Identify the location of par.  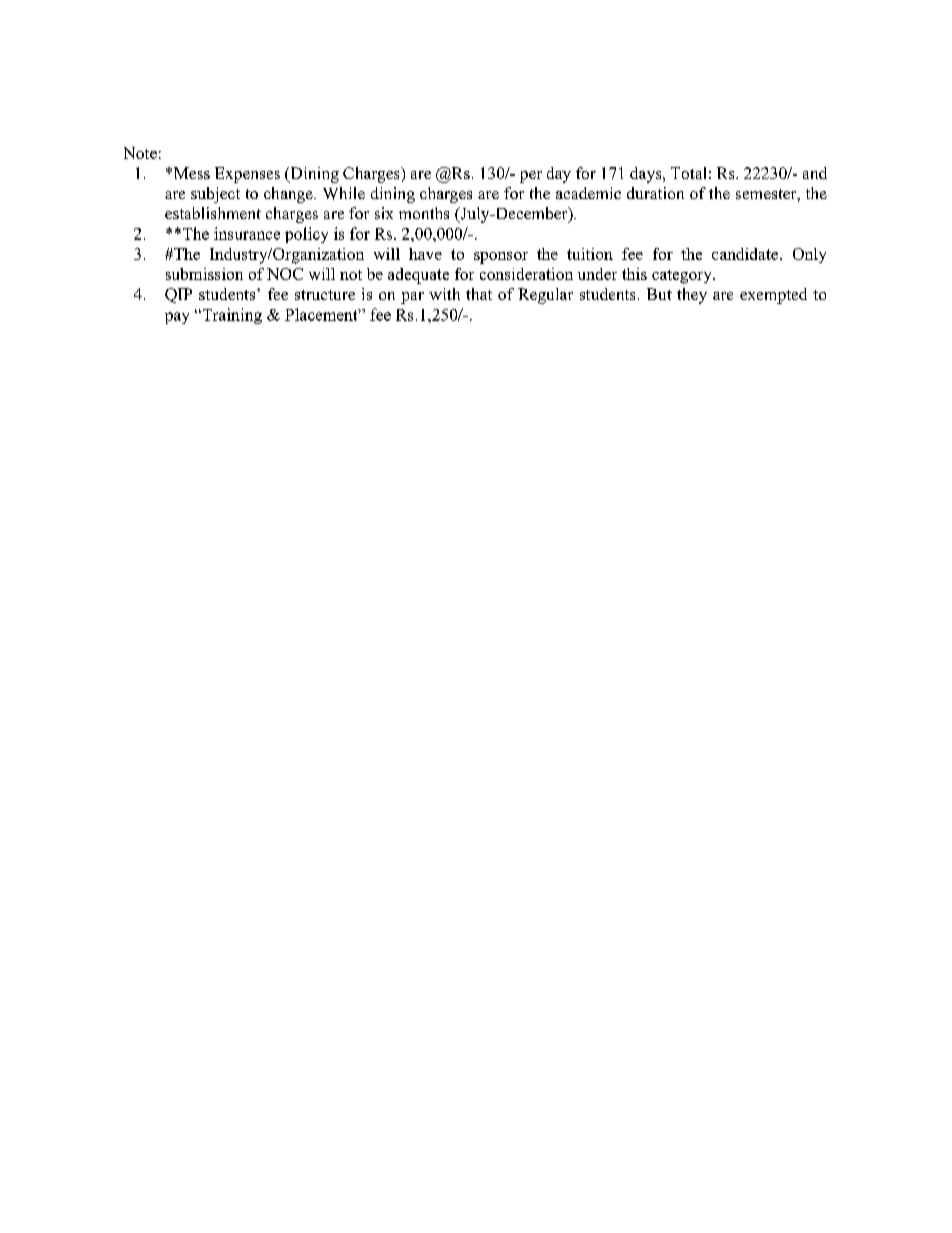
(412, 298).
